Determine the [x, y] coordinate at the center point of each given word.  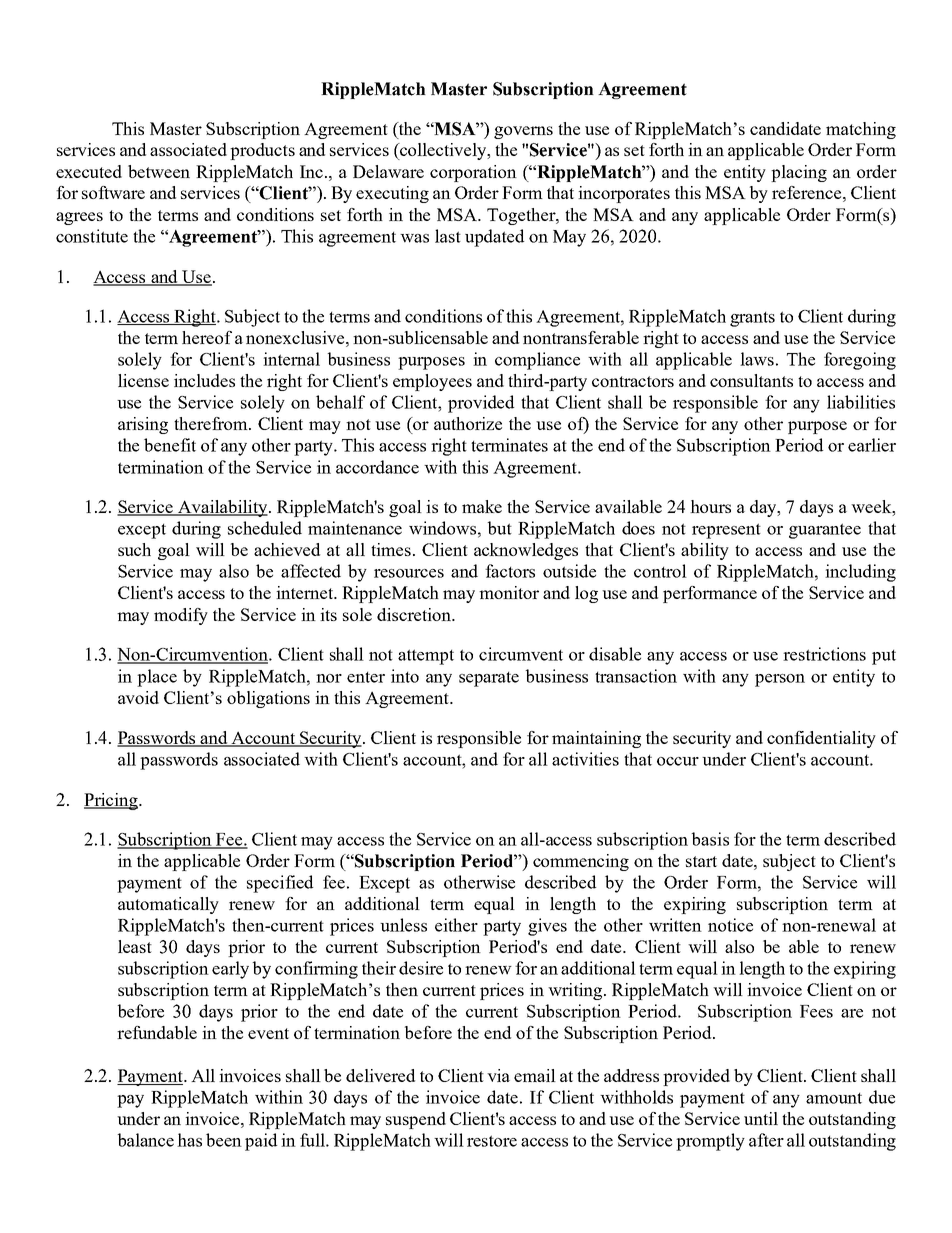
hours [710, 506]
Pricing [112, 801]
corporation [473, 173]
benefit [170, 445]
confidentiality [821, 739]
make [482, 506]
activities [585, 759]
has [189, 1140]
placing [799, 173]
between [159, 171]
